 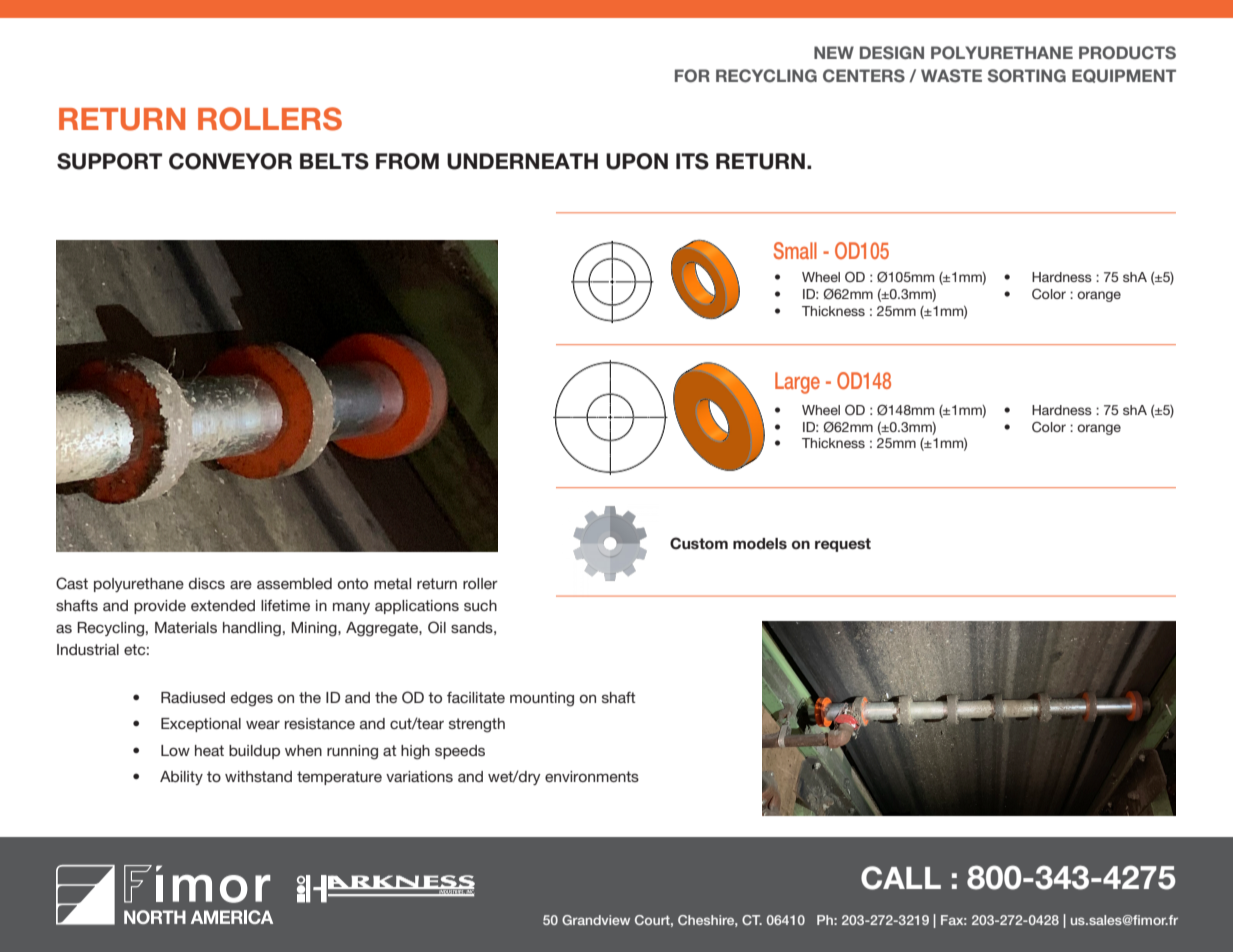 I want to click on Ability, so click(x=181, y=778).
